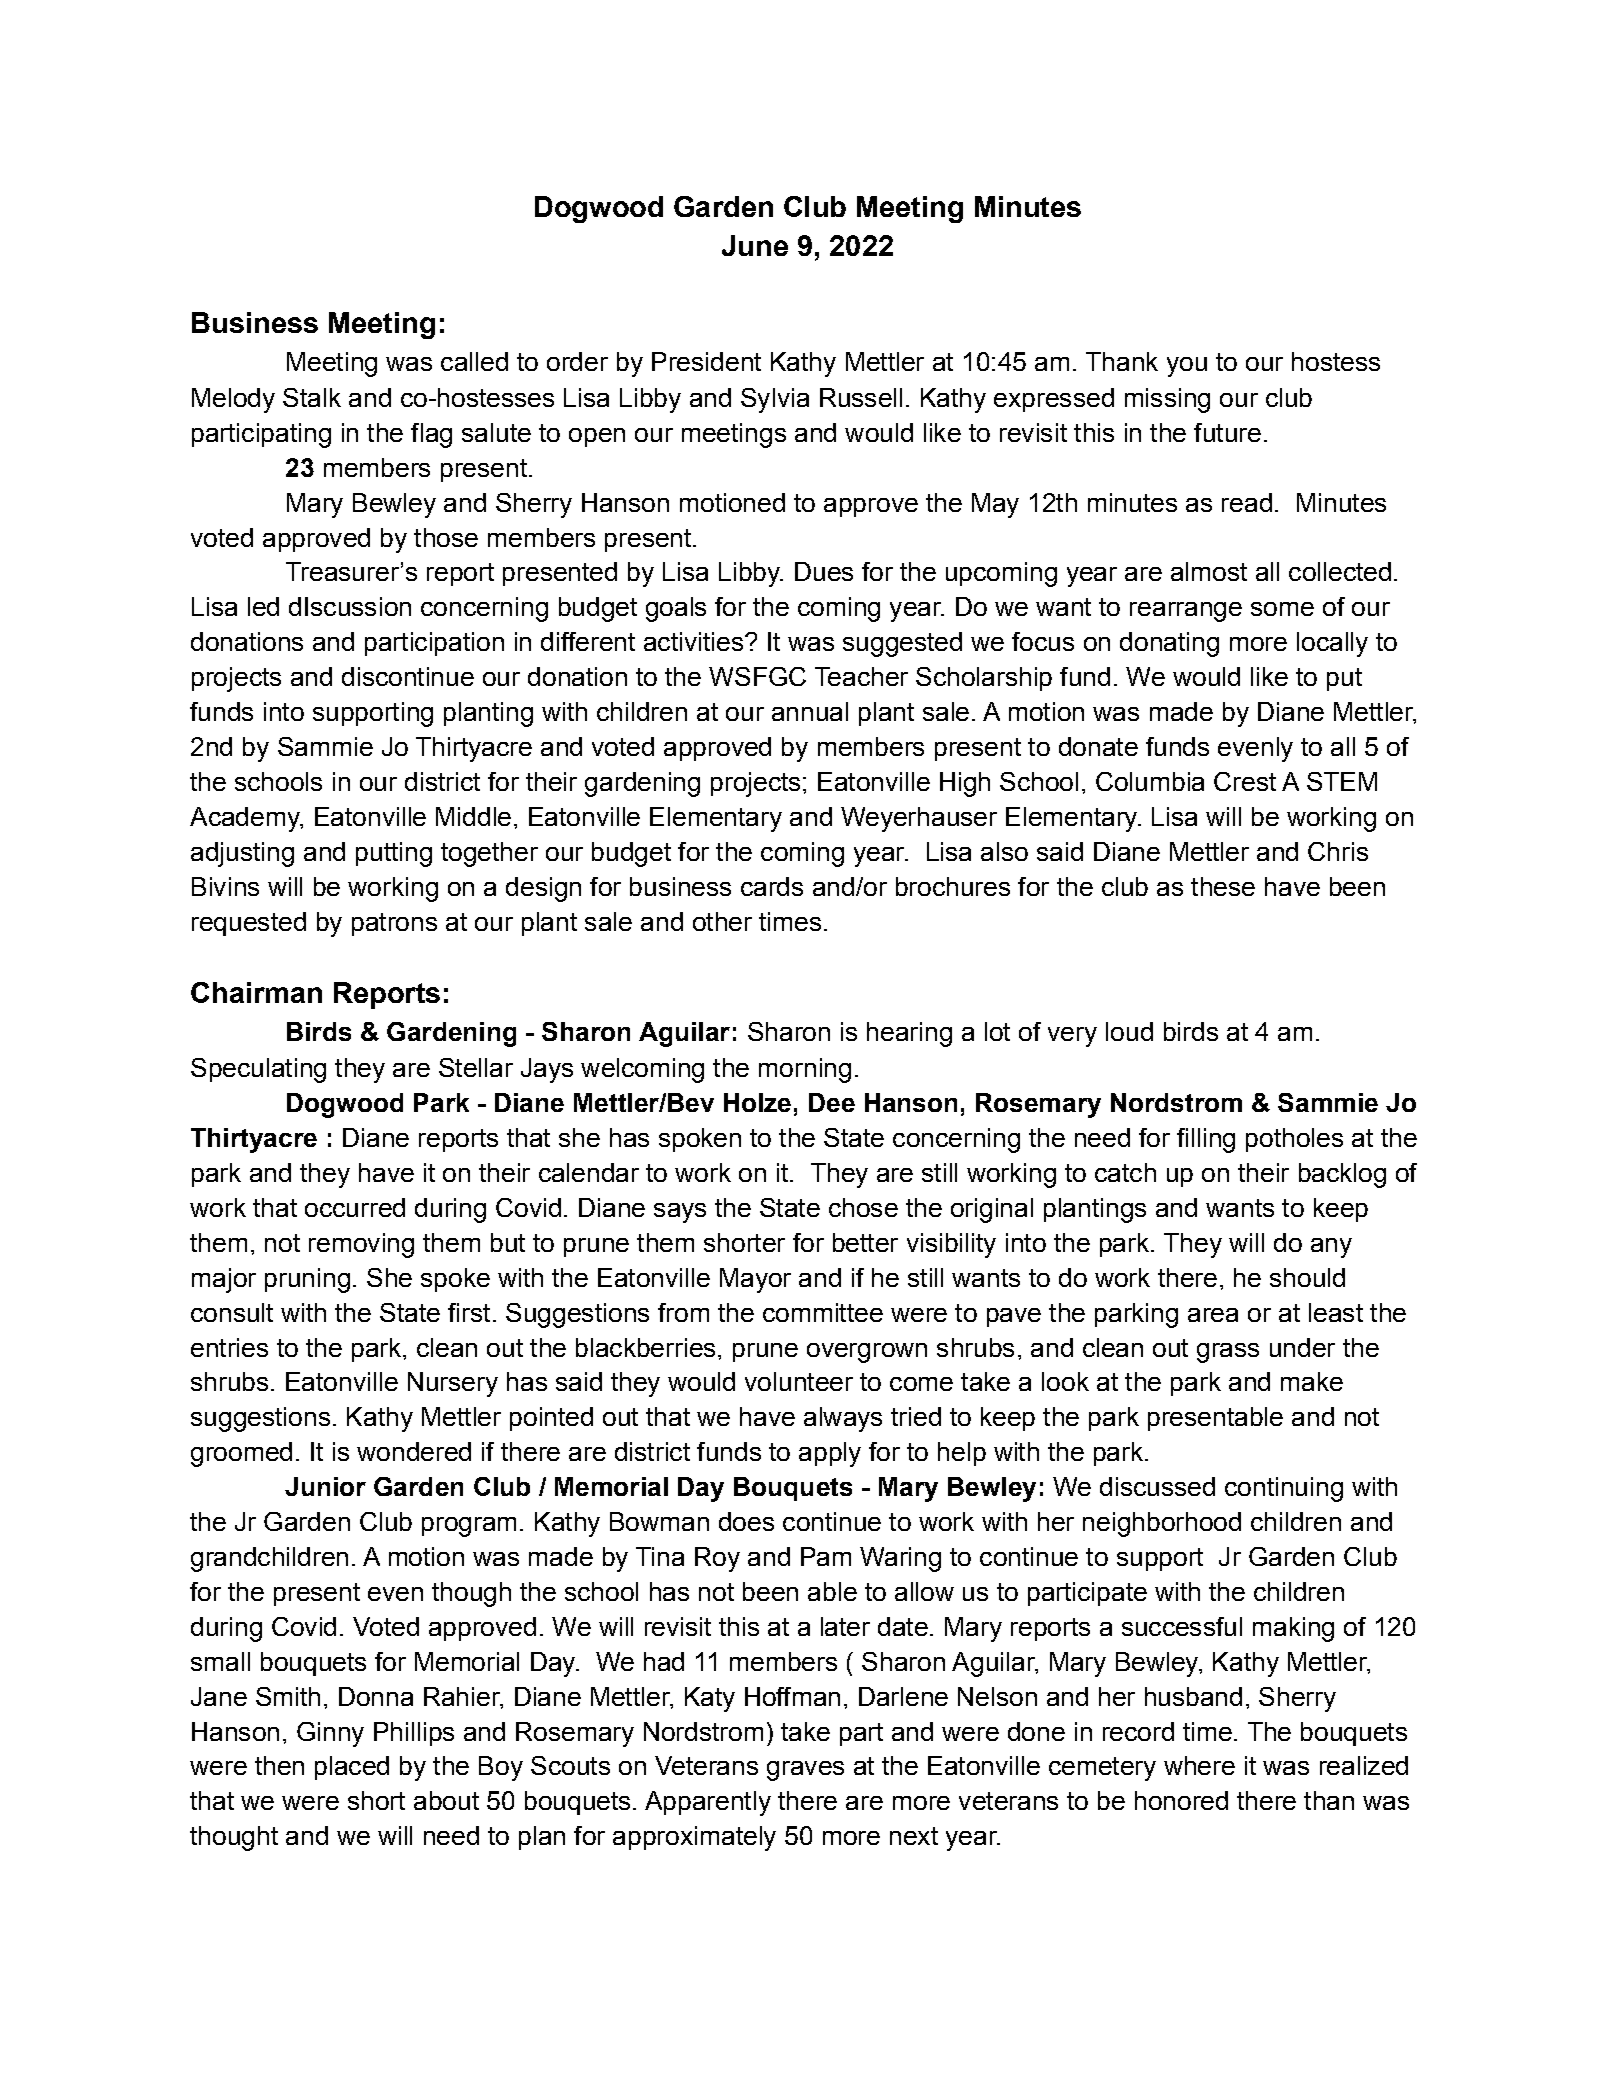  What do you see at coordinates (755, 245) in the screenshot?
I see `June` at bounding box center [755, 245].
